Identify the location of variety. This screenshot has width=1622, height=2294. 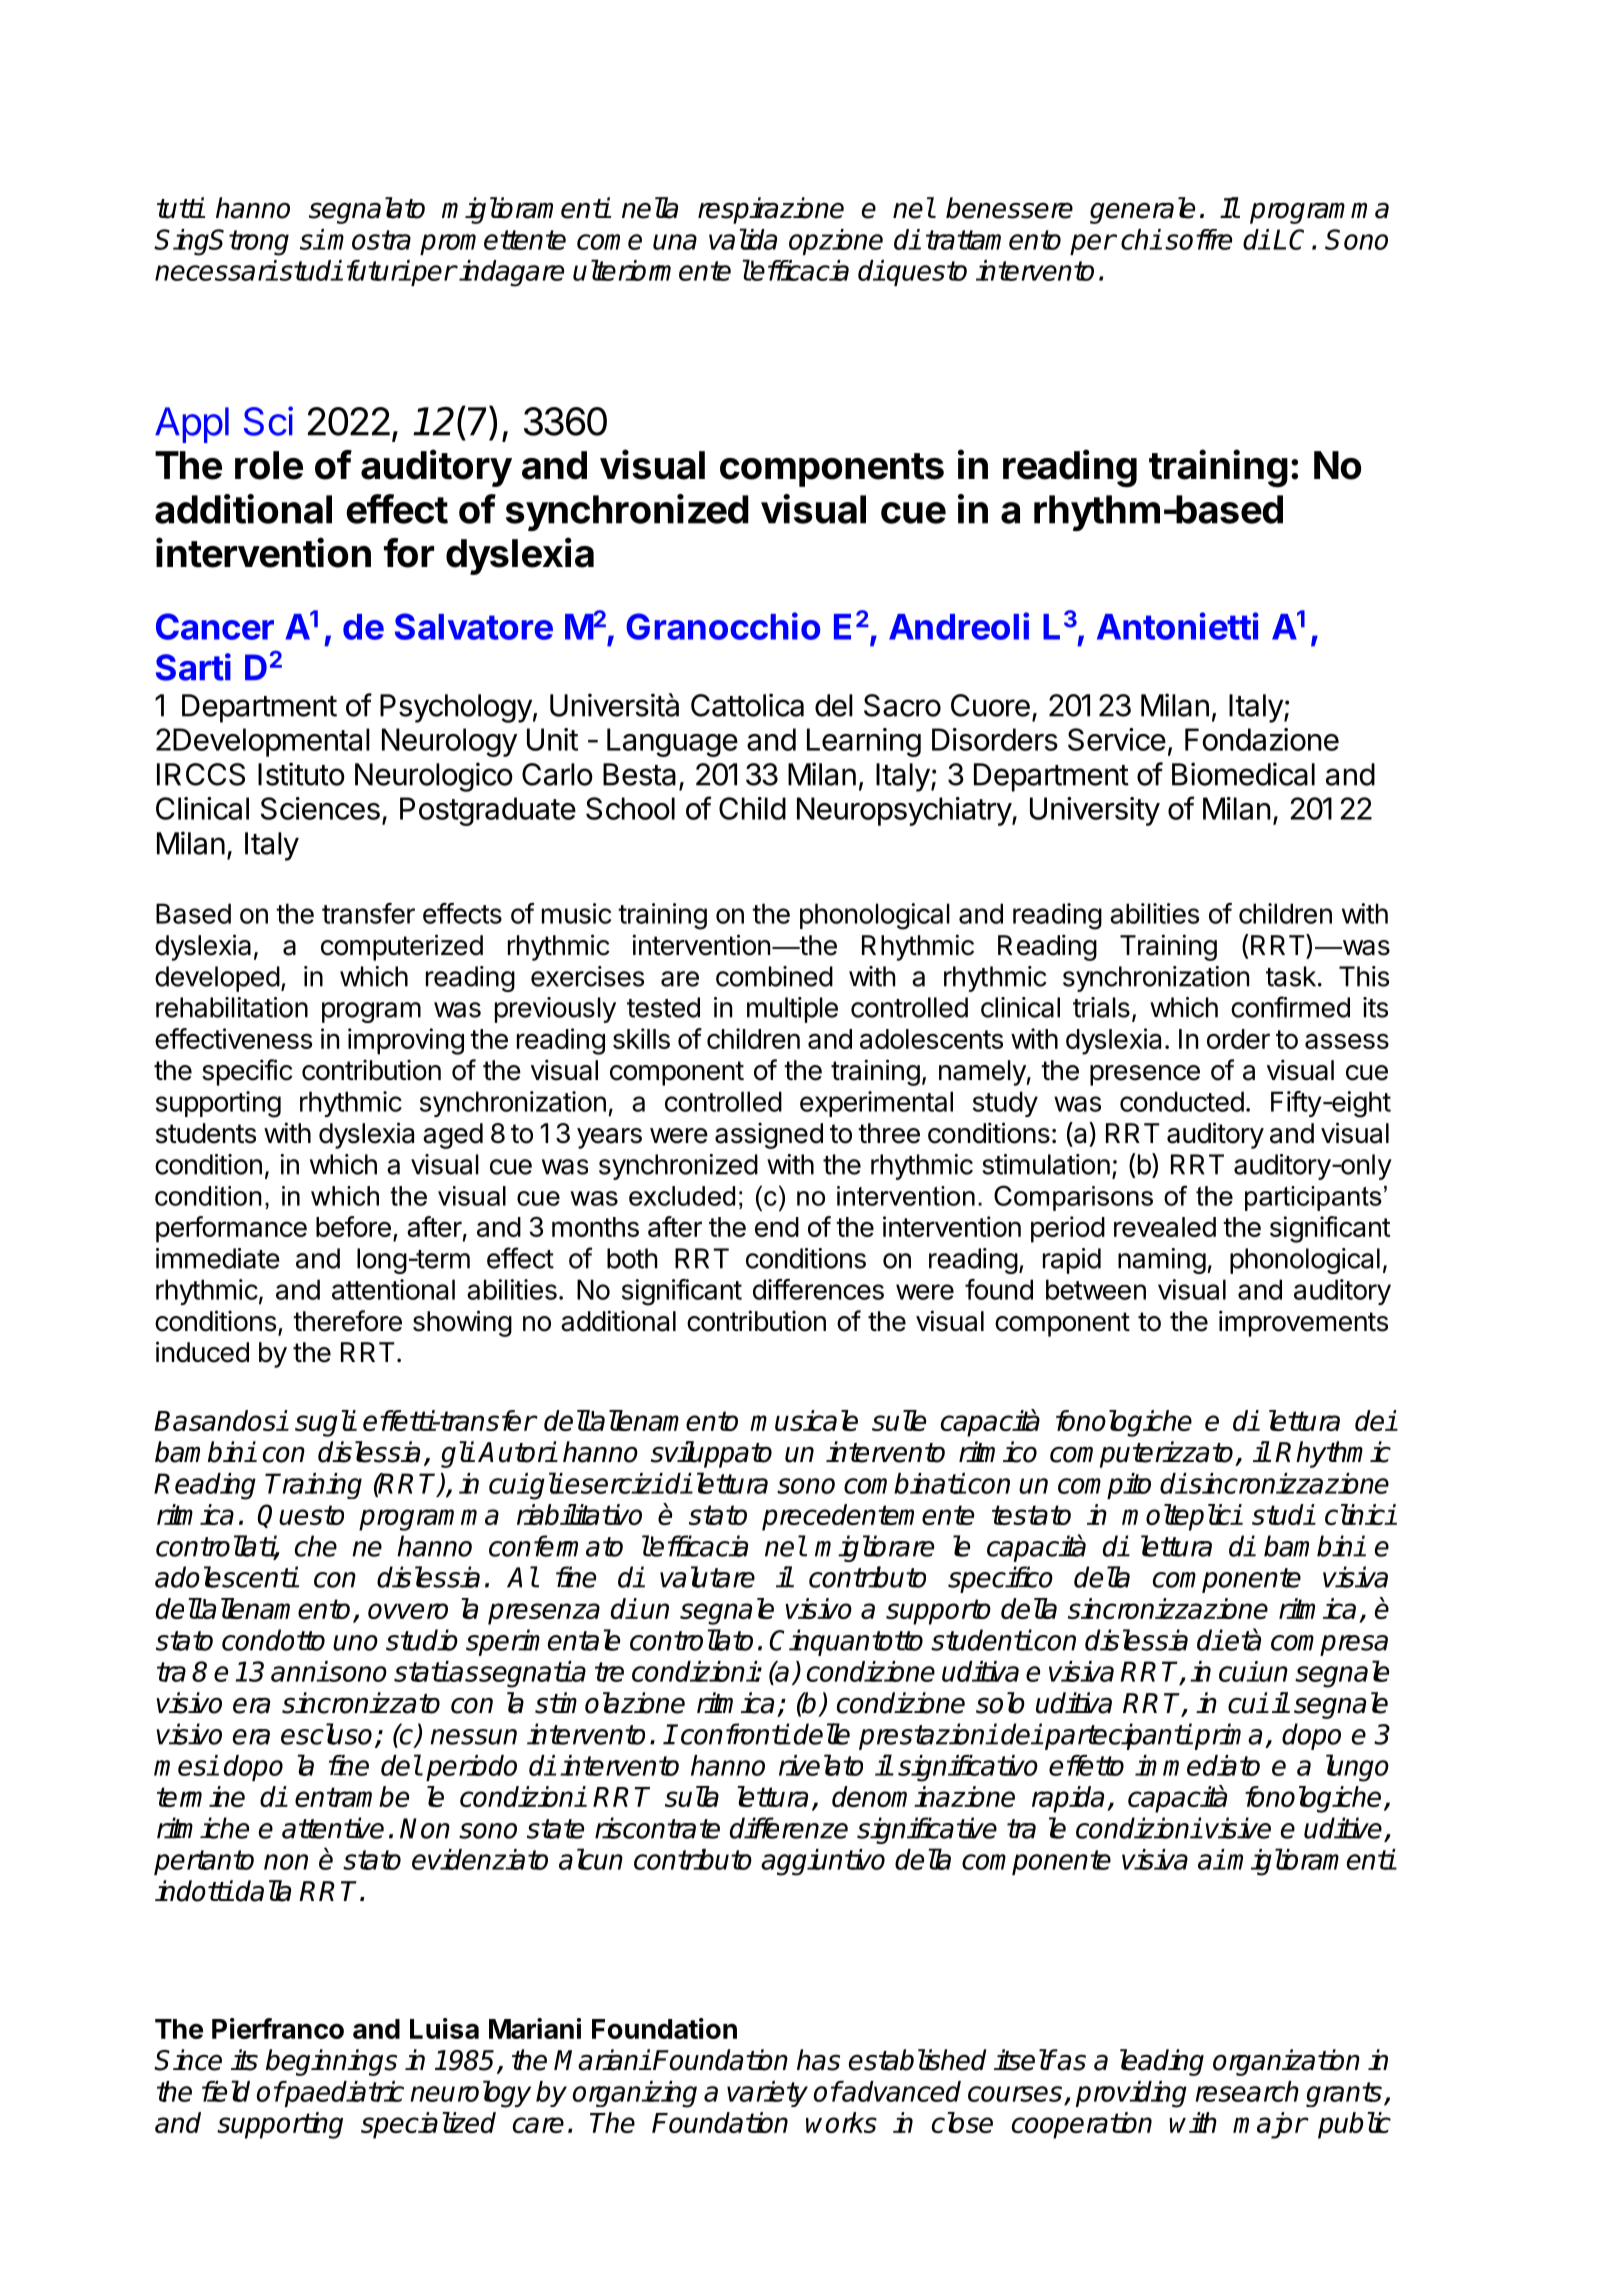
(767, 2094).
